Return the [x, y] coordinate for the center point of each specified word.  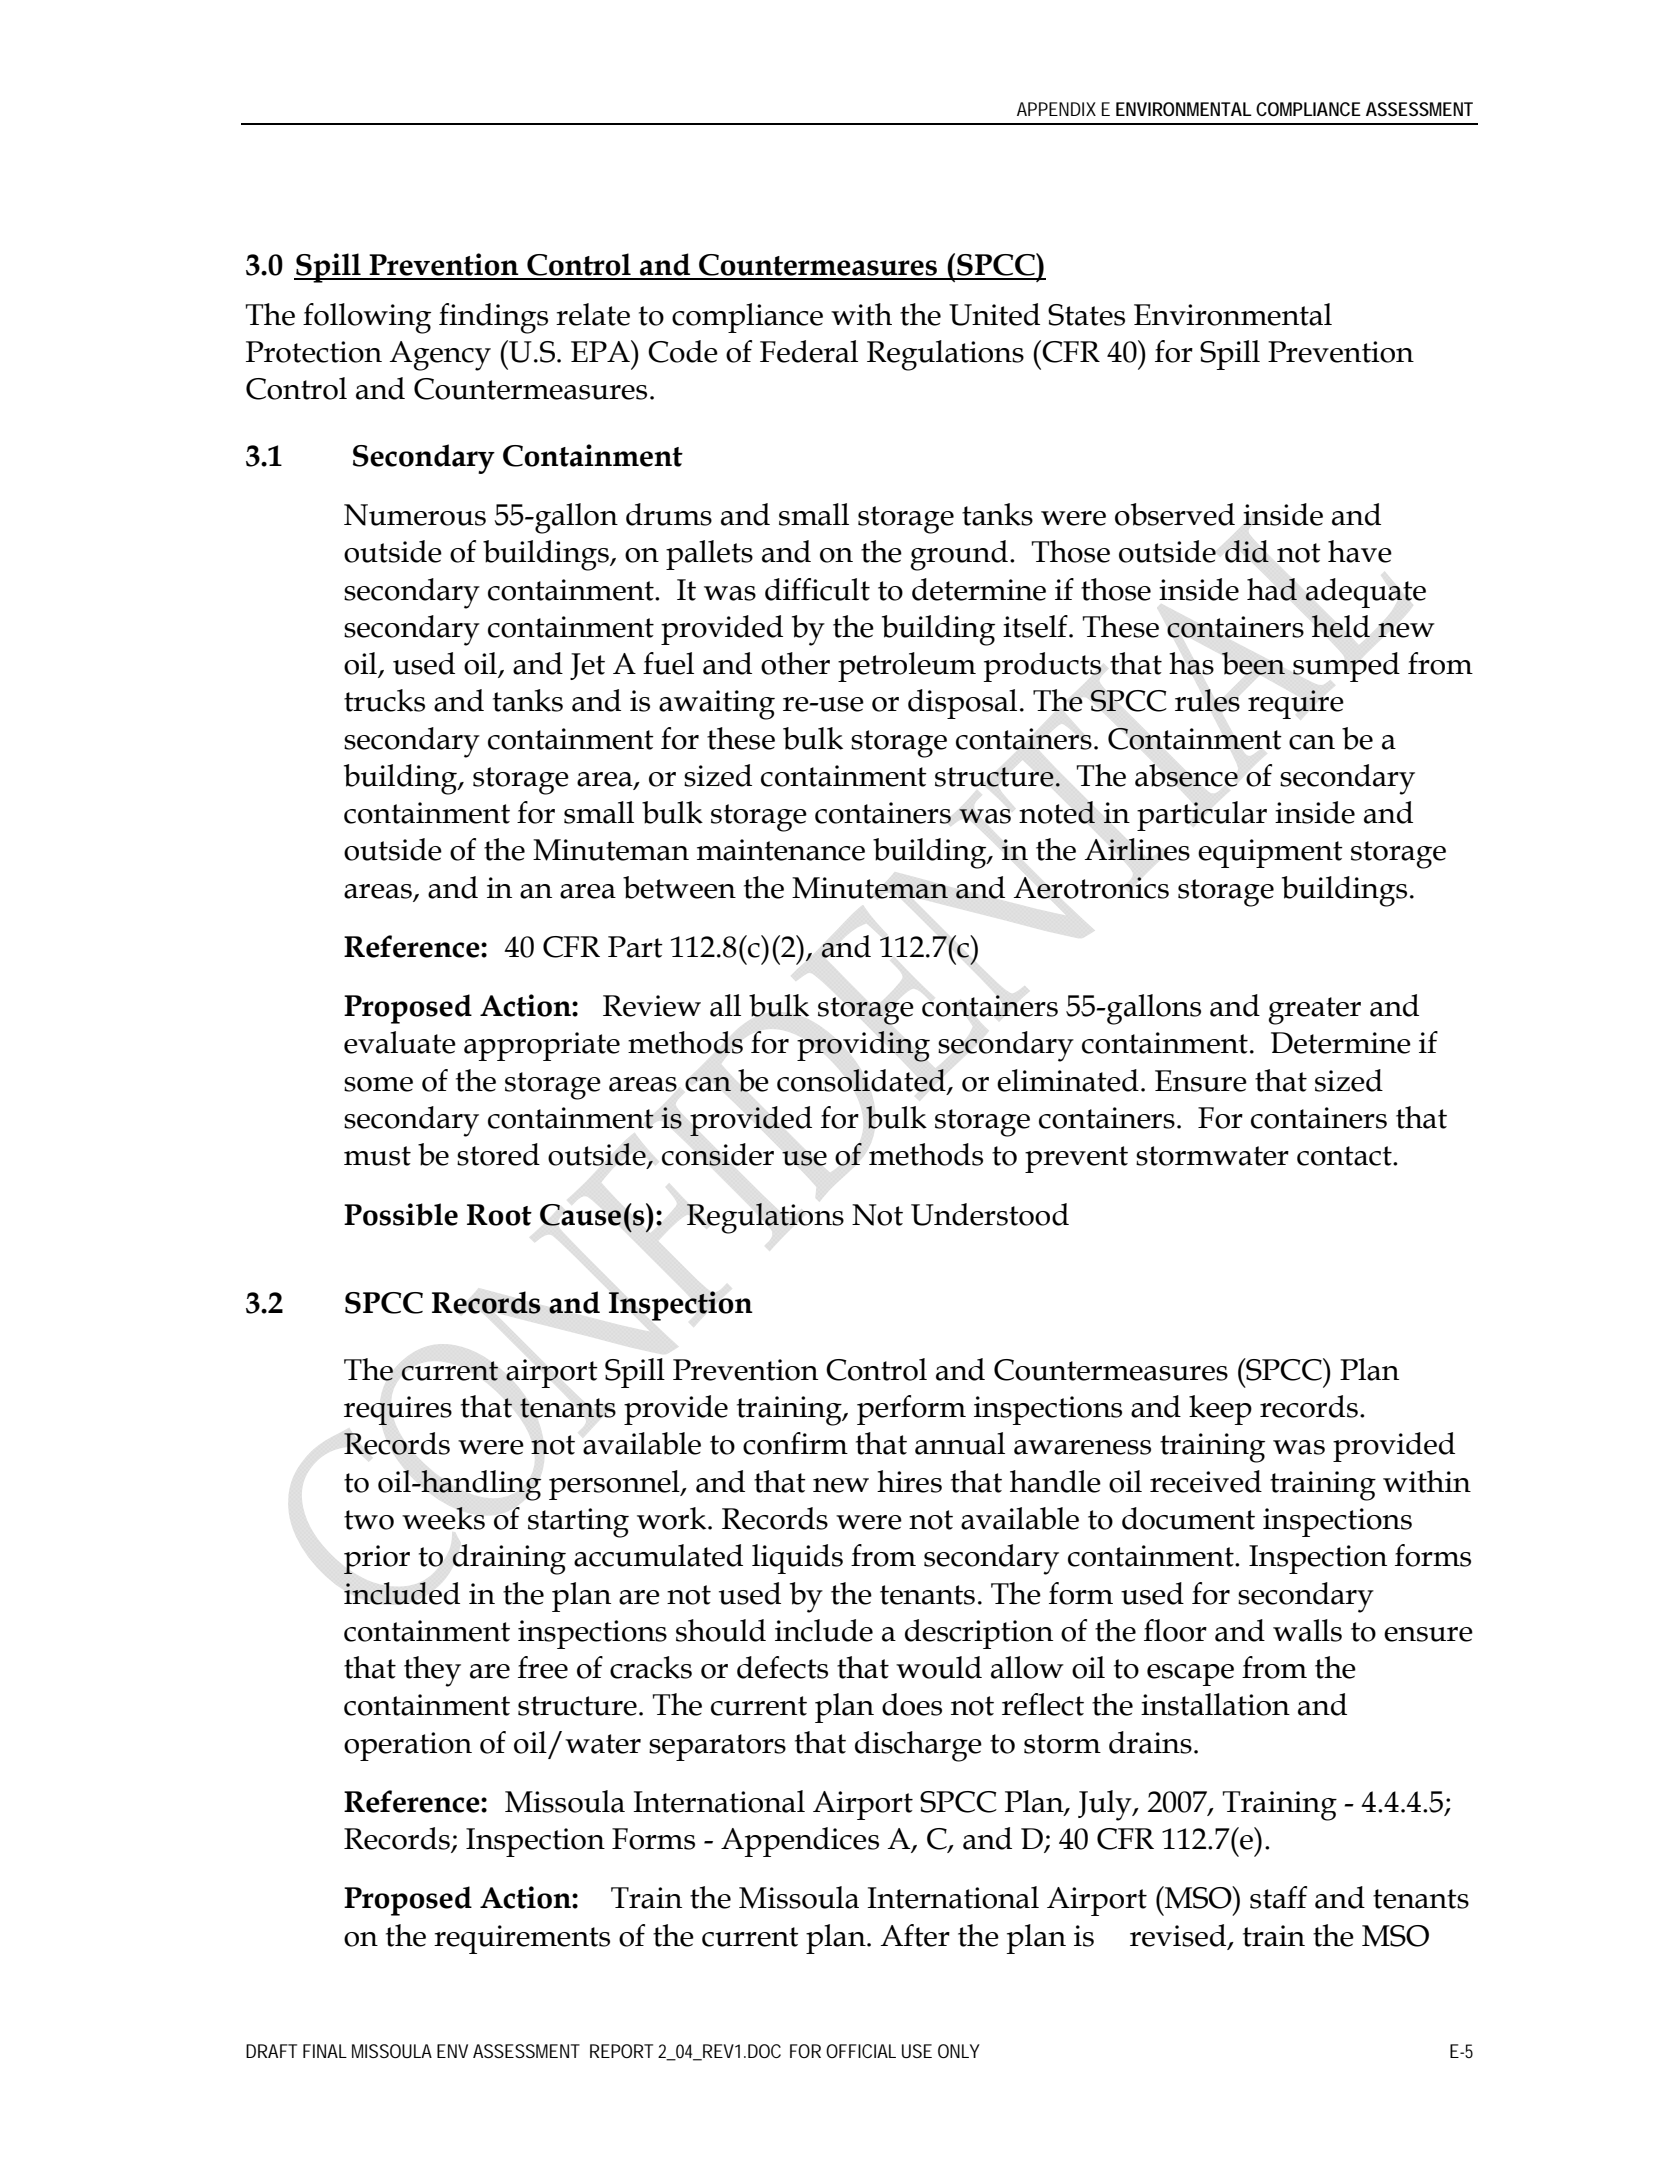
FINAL [325, 2051]
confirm [795, 1443]
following [367, 318]
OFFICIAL [861, 2051]
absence [1186, 775]
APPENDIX [1056, 109]
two [369, 1520]
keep [1220, 1410]
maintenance [781, 850]
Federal [809, 351]
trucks [384, 700]
